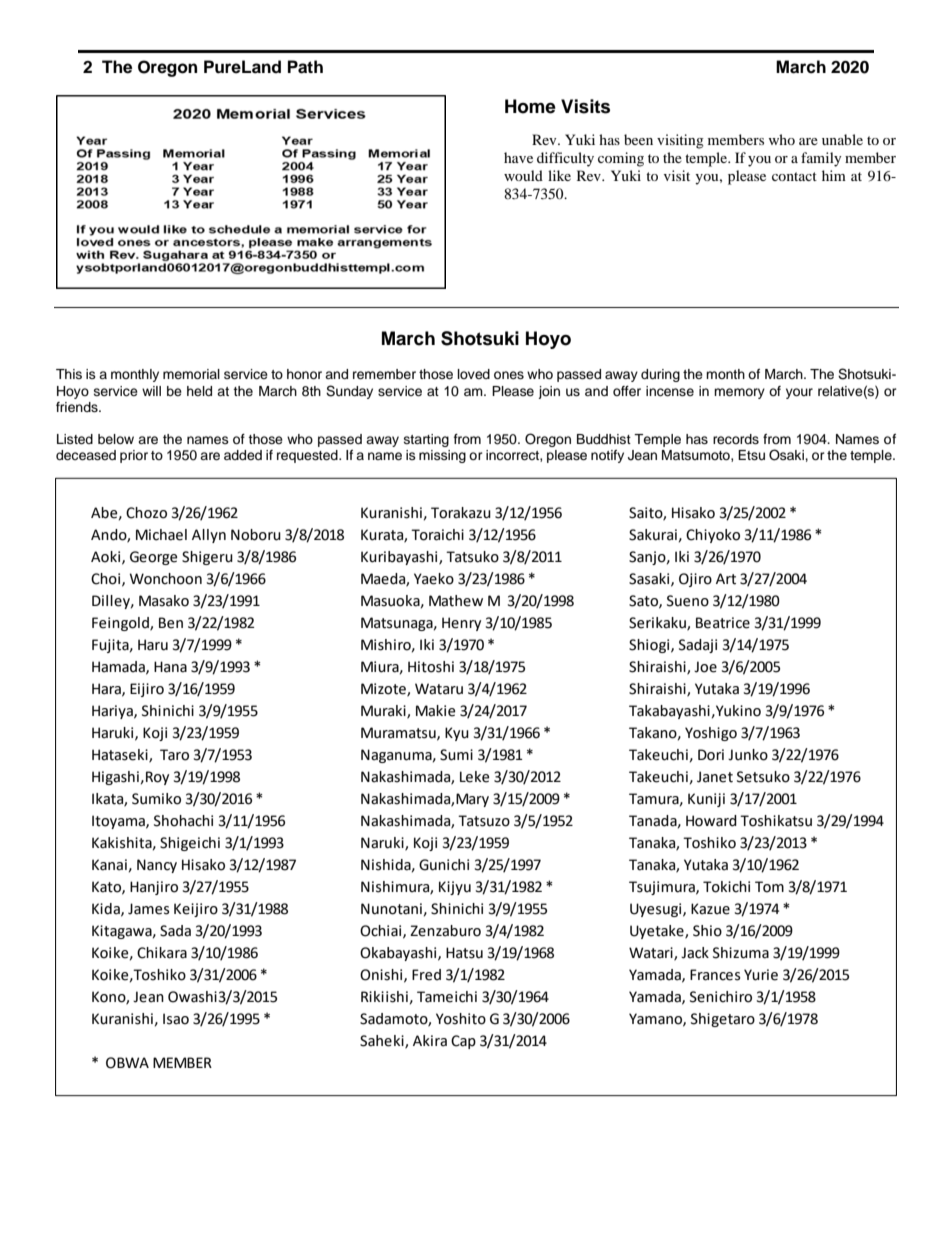  I want to click on loved, so click(474, 374).
